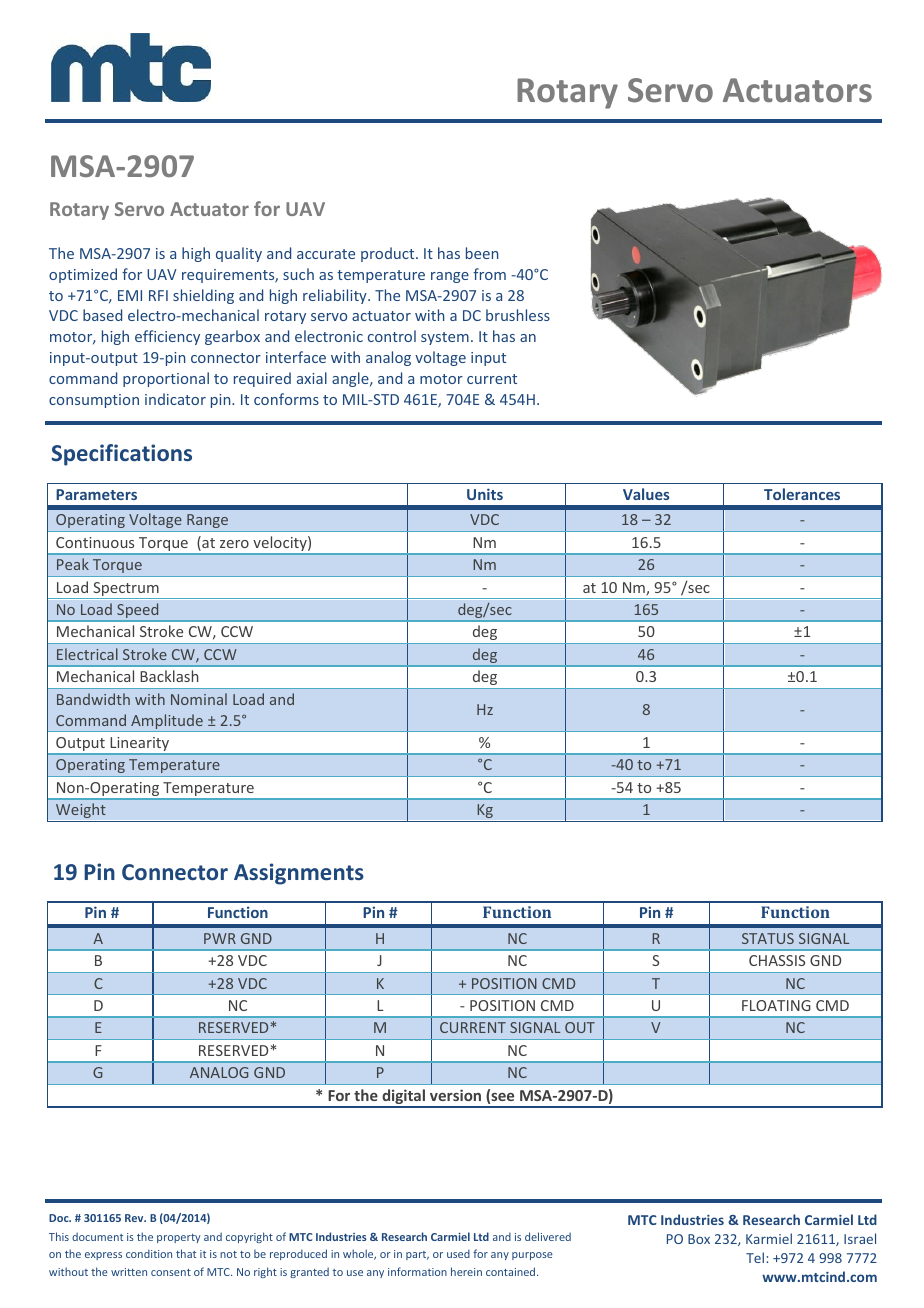 The height and width of the screenshot is (1308, 924). What do you see at coordinates (458, 1253) in the screenshot?
I see `used` at bounding box center [458, 1253].
